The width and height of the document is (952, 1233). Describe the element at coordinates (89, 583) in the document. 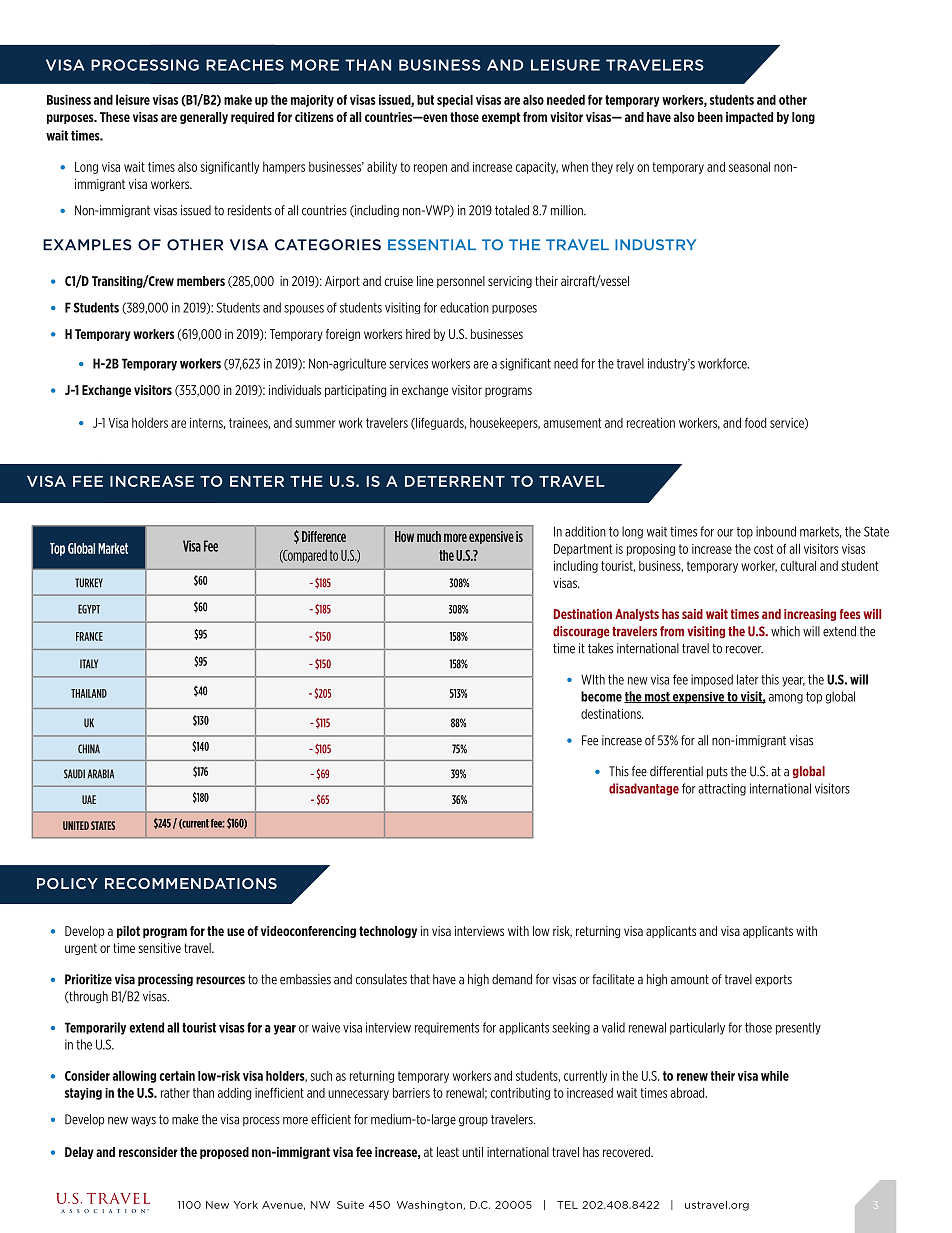

I see `TURKEY` at that location.
